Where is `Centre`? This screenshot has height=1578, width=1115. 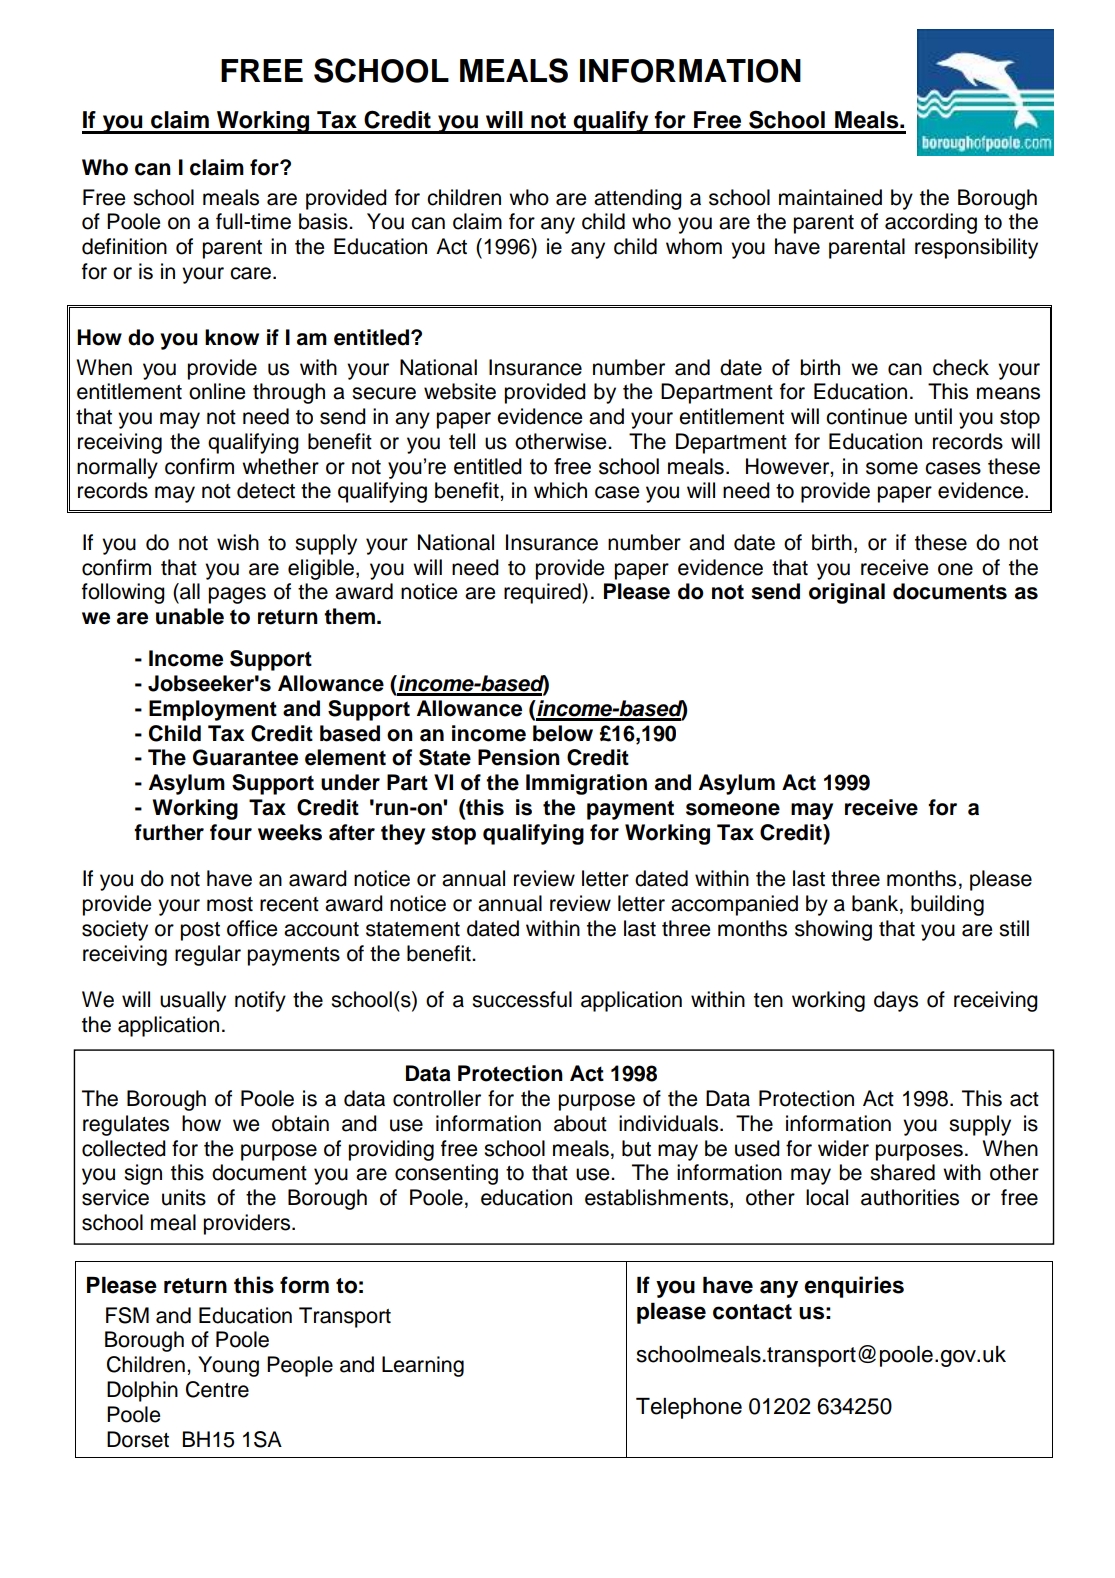
Centre is located at coordinates (217, 1389).
